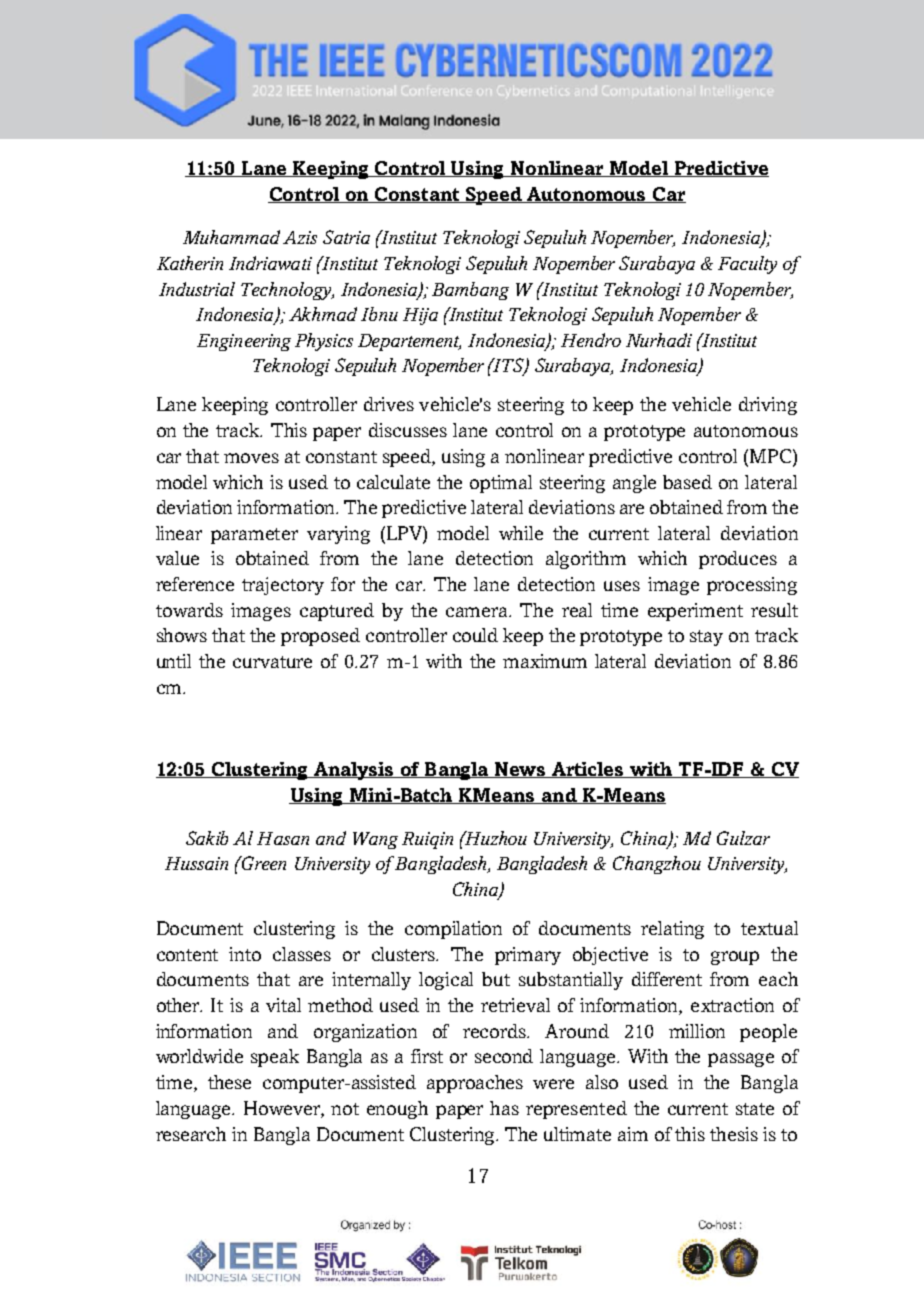 The width and height of the image is (924, 1311). Describe the element at coordinates (672, 930) in the image. I see `relating` at that location.
